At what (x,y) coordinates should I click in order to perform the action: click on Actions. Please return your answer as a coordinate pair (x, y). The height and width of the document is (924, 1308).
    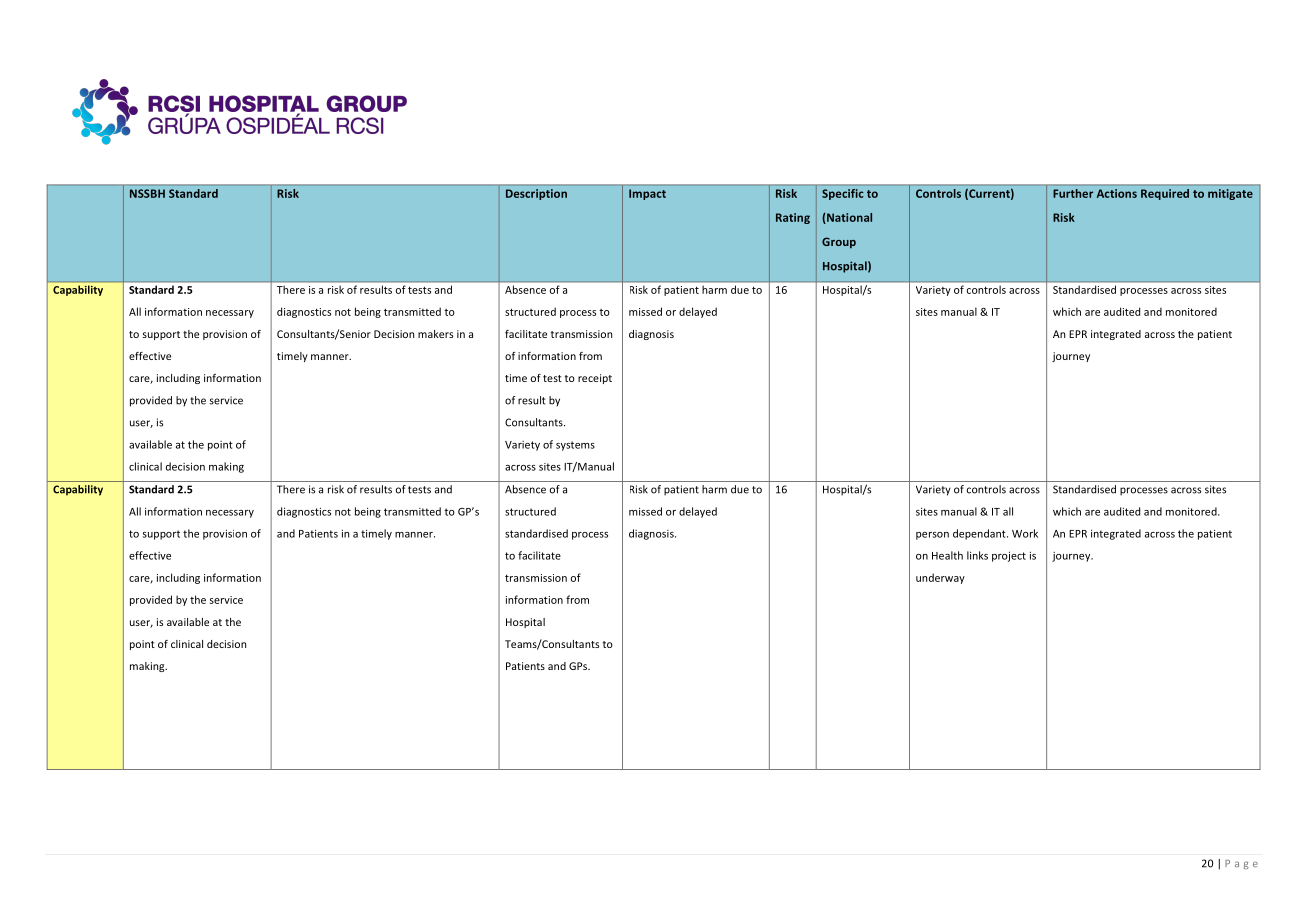
    Looking at the image, I should click on (1117, 193).
